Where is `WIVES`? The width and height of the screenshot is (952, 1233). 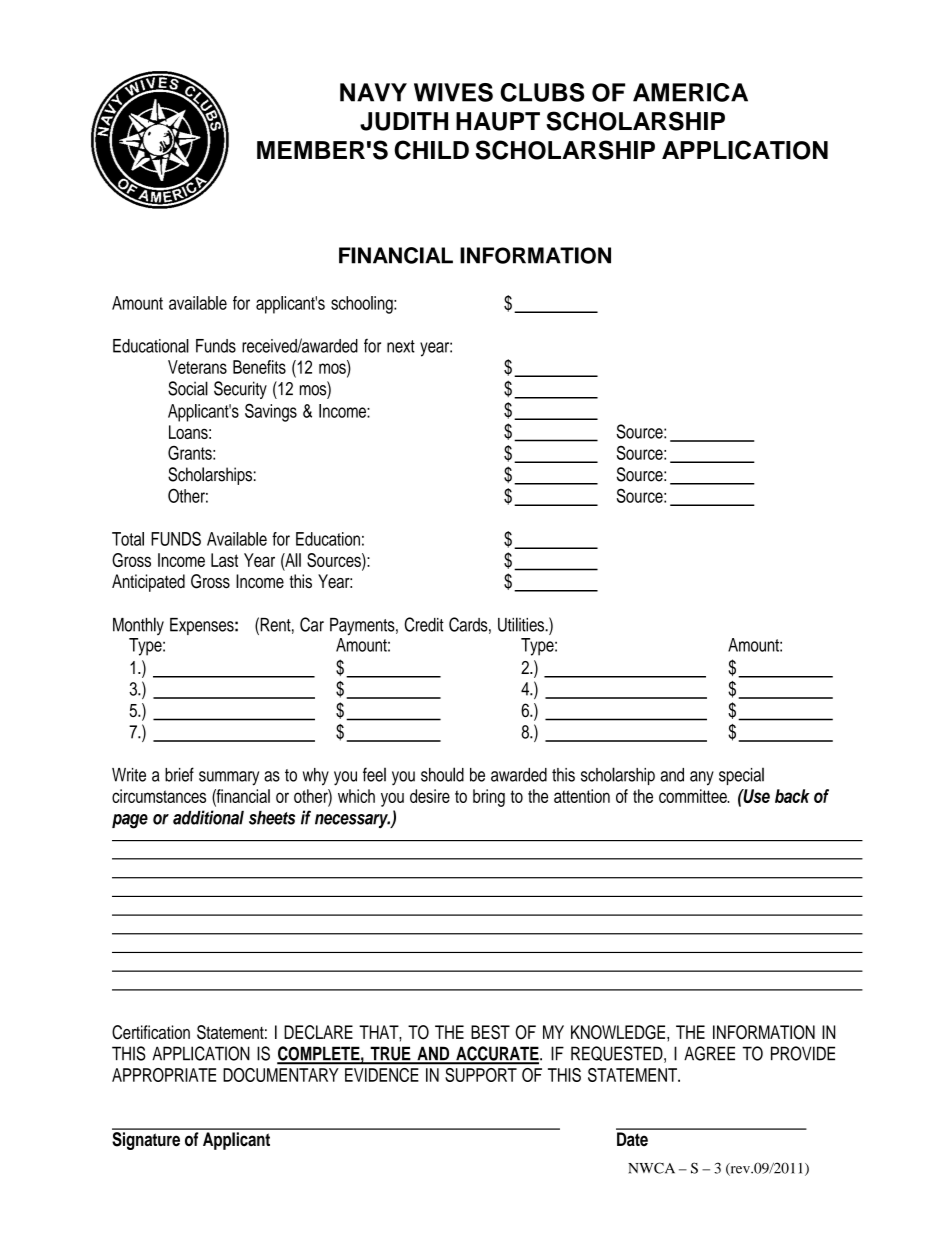
WIVES is located at coordinates (453, 92).
